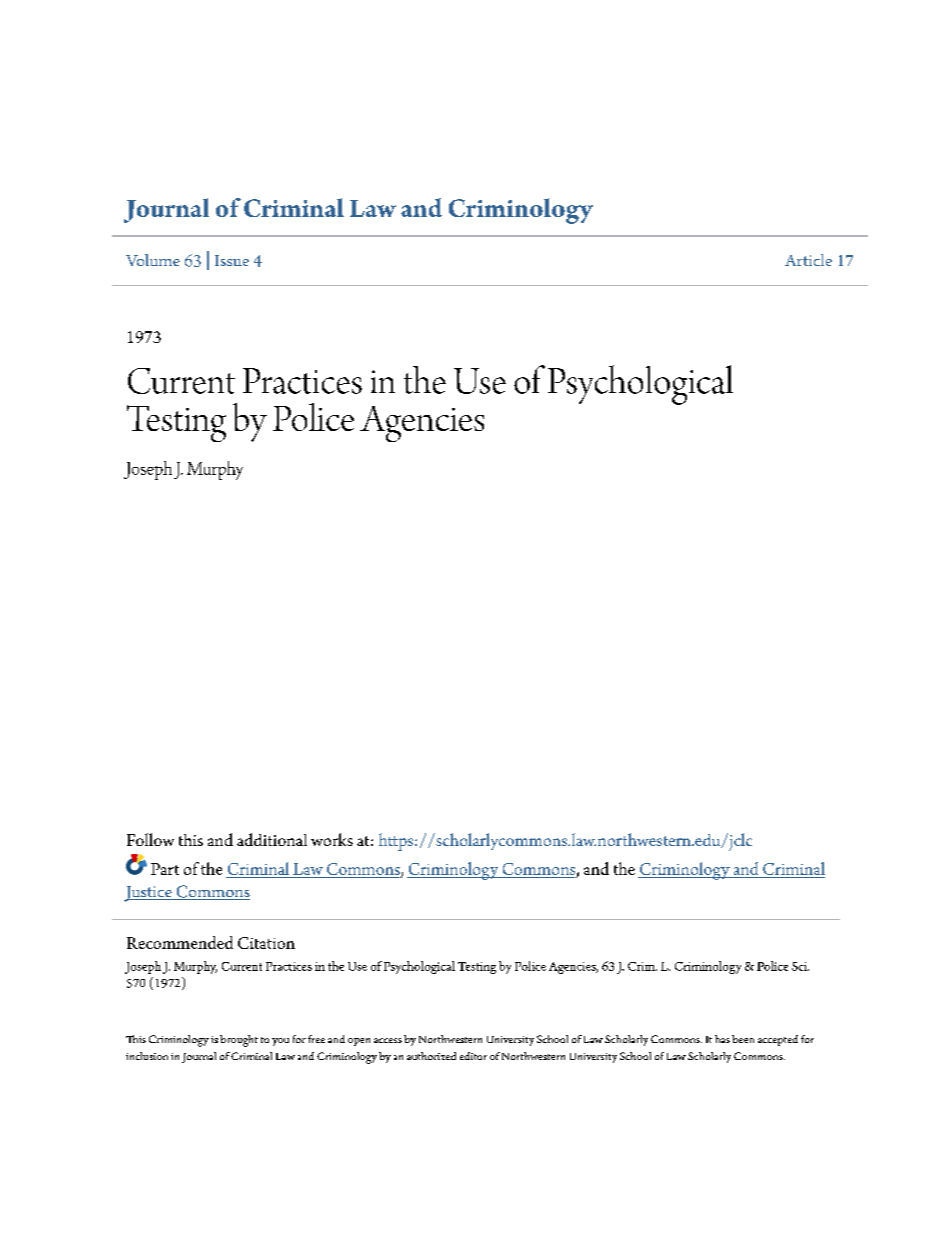 The width and height of the image is (952, 1233). Describe the element at coordinates (332, 839) in the image. I see `works` at that location.
